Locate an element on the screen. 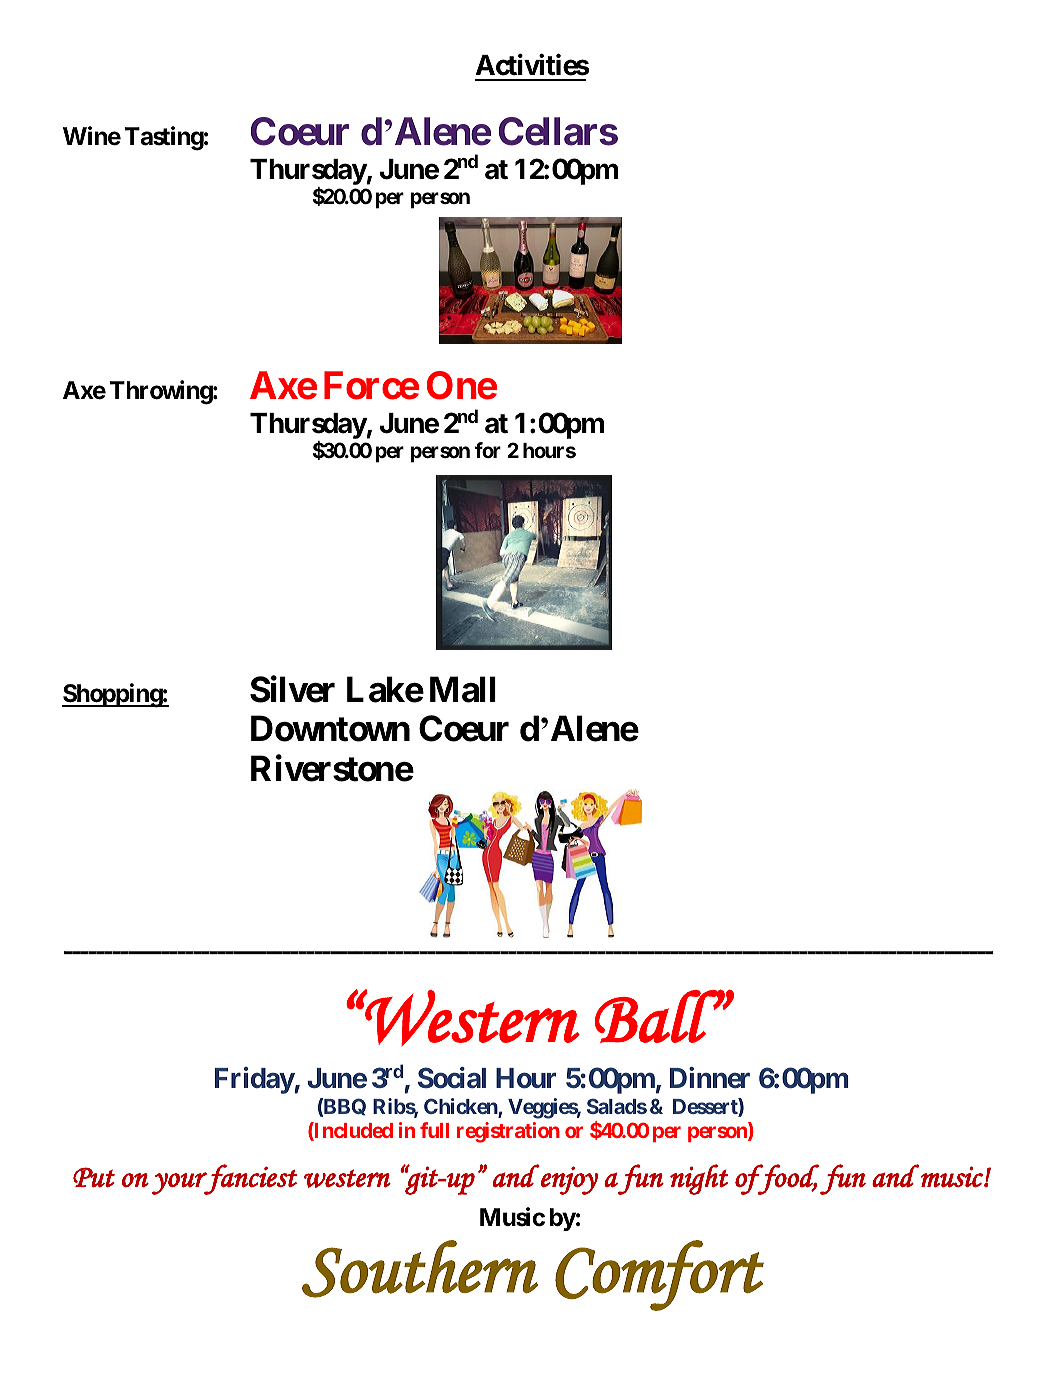 This screenshot has height=1373, width=1061. Mall is located at coordinates (463, 689).
